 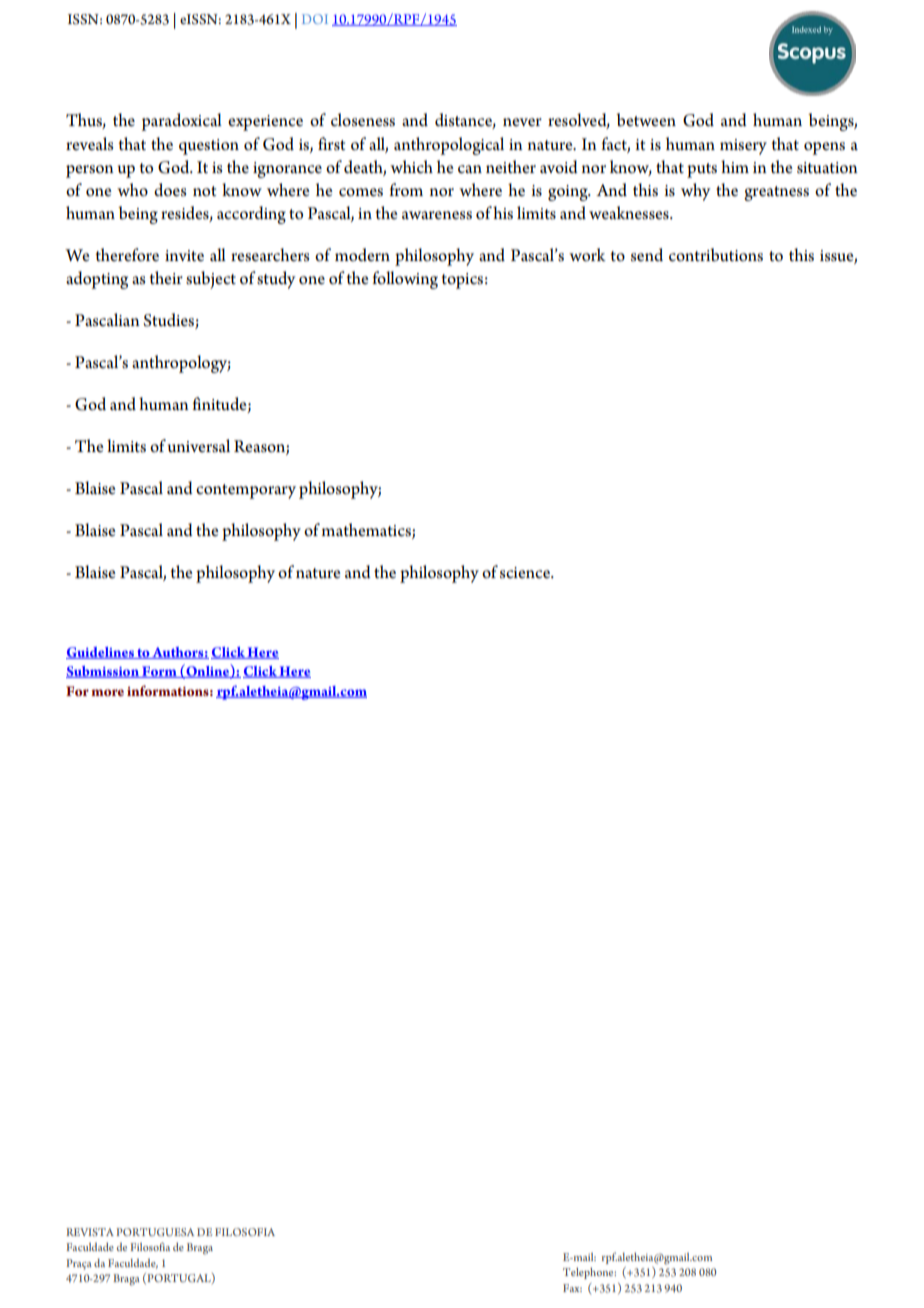 I want to click on more, so click(x=107, y=692).
